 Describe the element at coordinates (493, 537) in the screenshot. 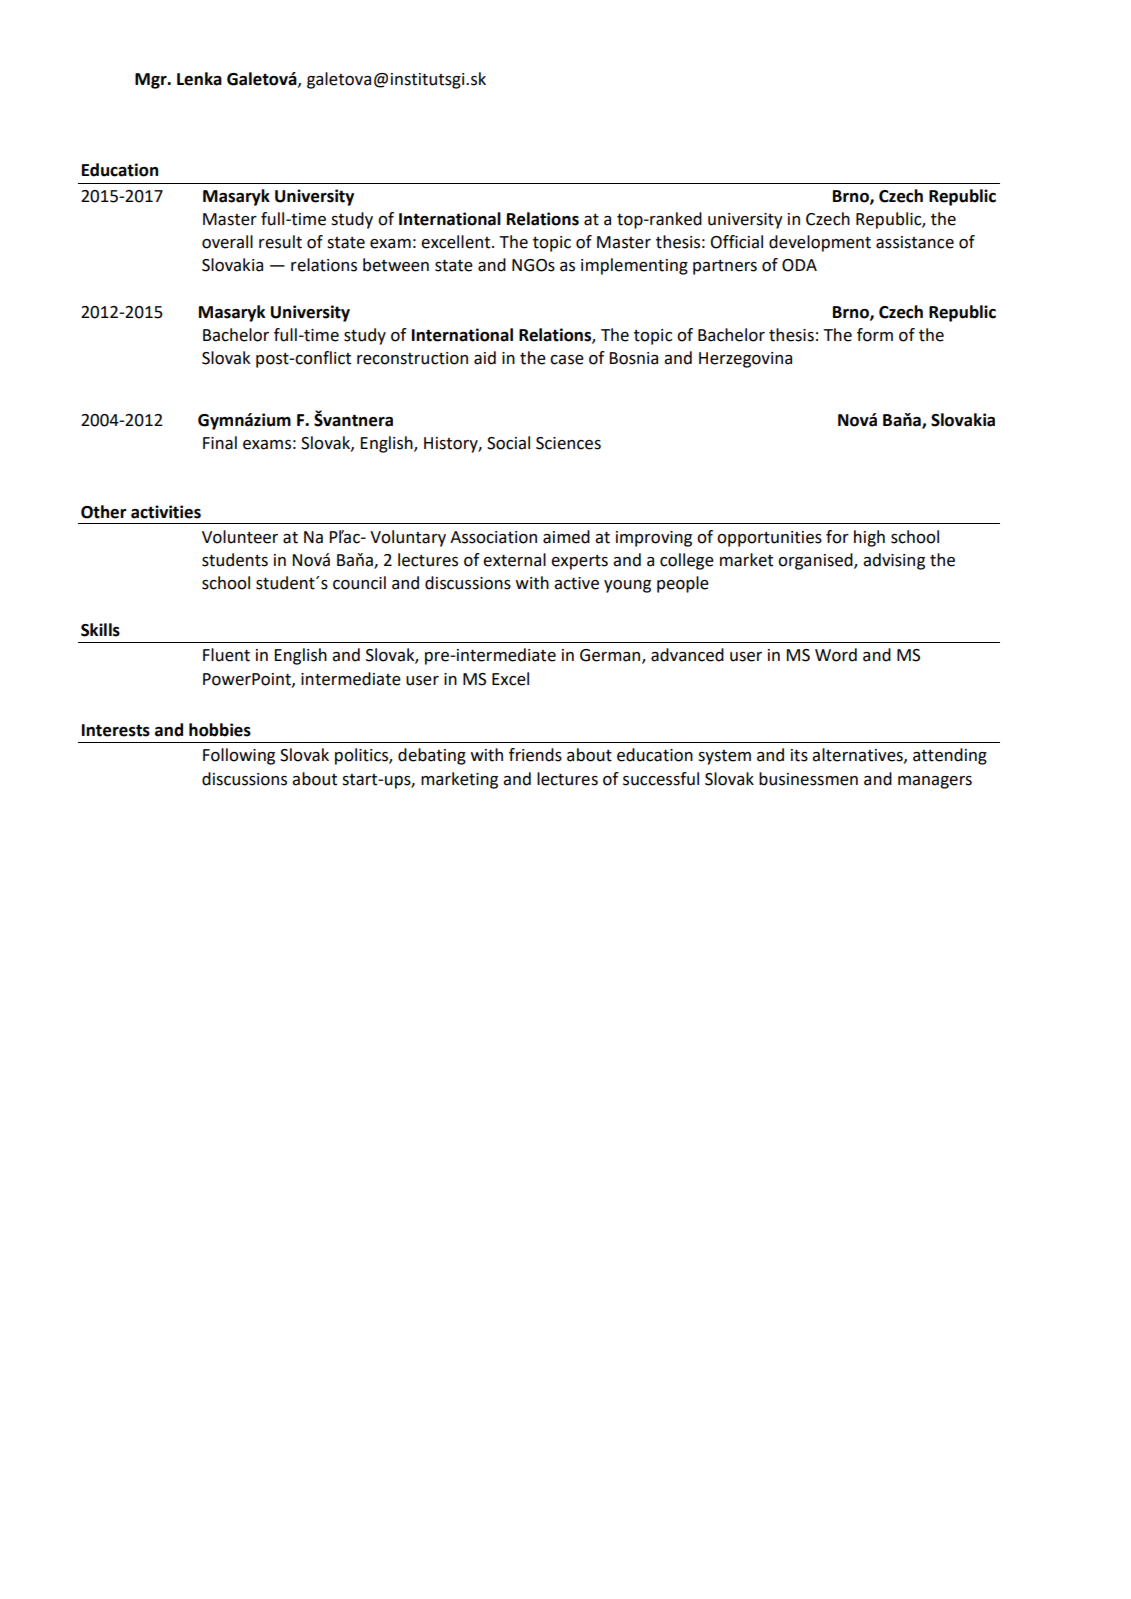

I see `Association` at that location.
